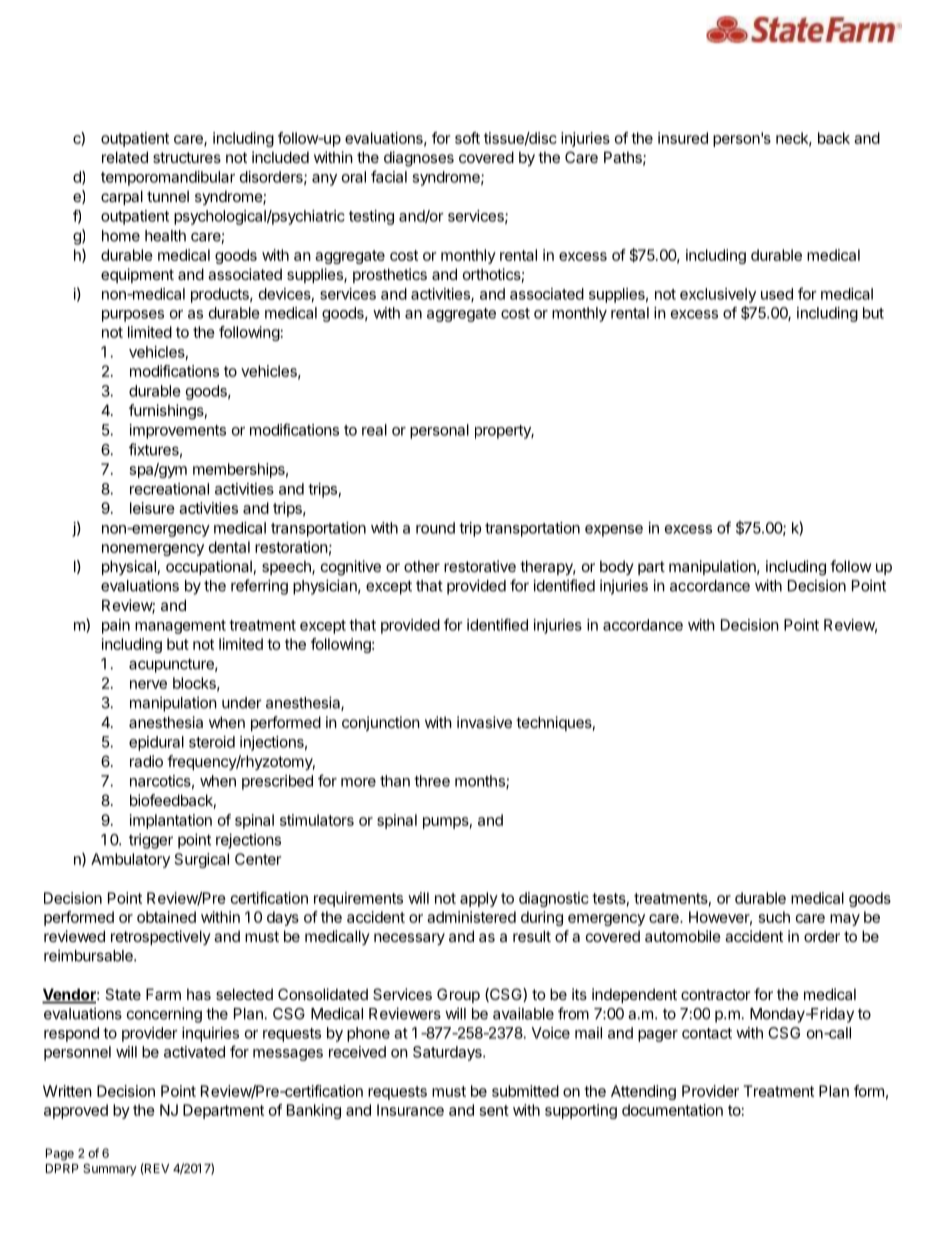  I want to click on Summary, so click(110, 1170).
